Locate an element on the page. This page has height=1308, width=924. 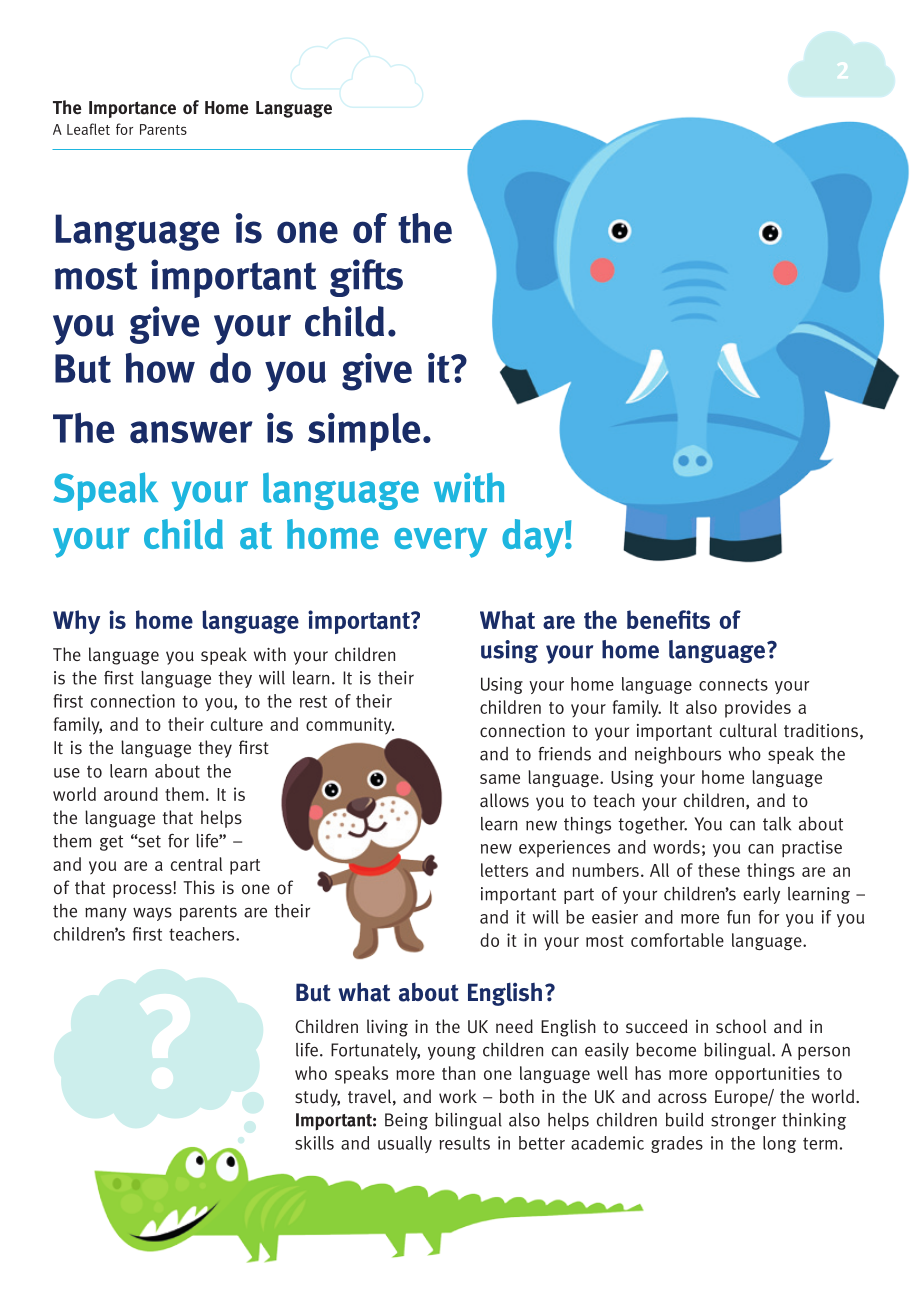
simple is located at coordinates (364, 432).
